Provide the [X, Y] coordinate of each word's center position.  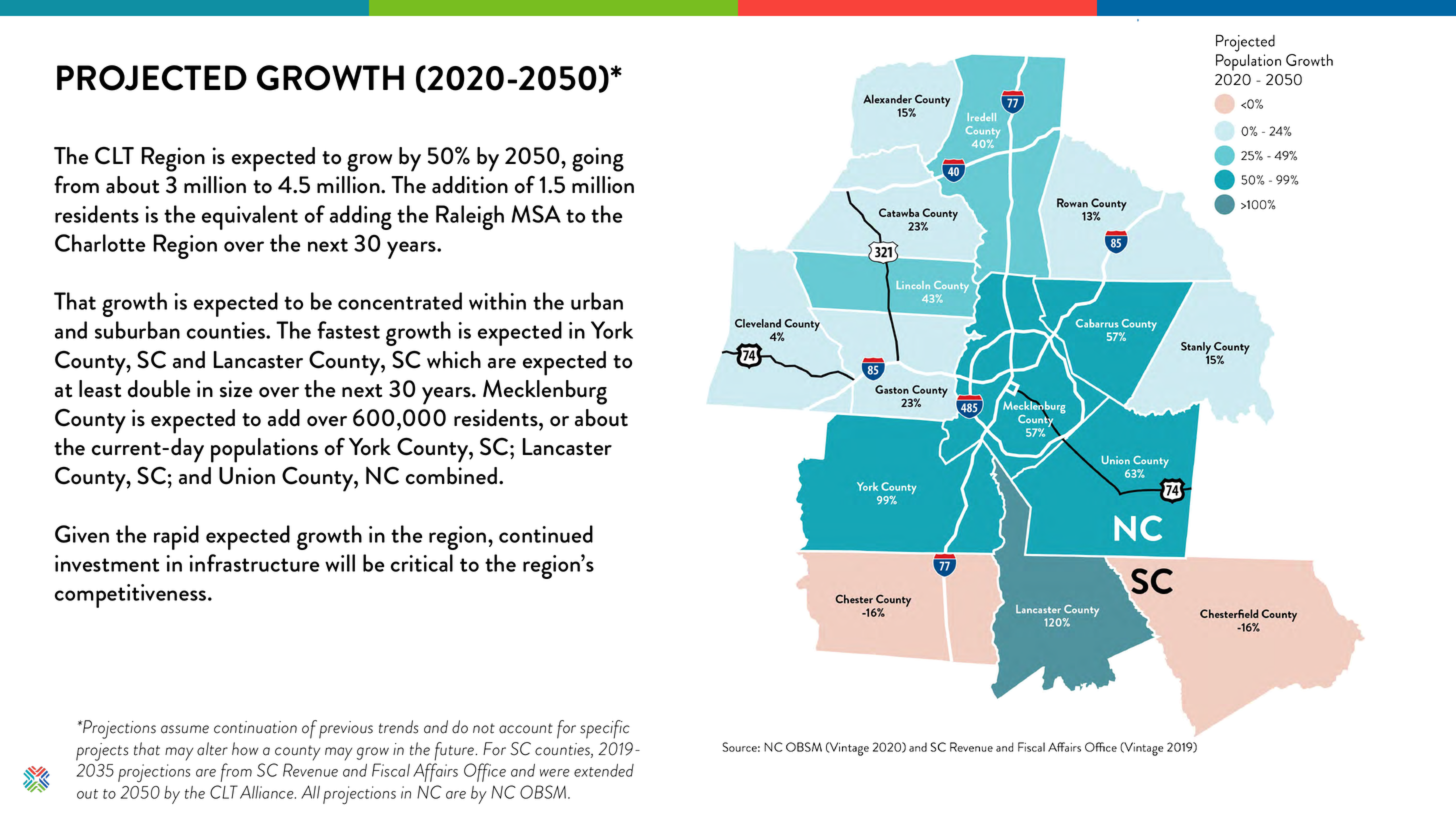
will [340, 563]
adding [361, 217]
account [526, 728]
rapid [176, 537]
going [598, 159]
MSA [536, 214]
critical [422, 563]
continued [546, 534]
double [159, 389]
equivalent [250, 217]
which [454, 360]
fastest [348, 330]
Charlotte [100, 243]
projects [102, 752]
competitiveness [132, 596]
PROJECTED [152, 78]
